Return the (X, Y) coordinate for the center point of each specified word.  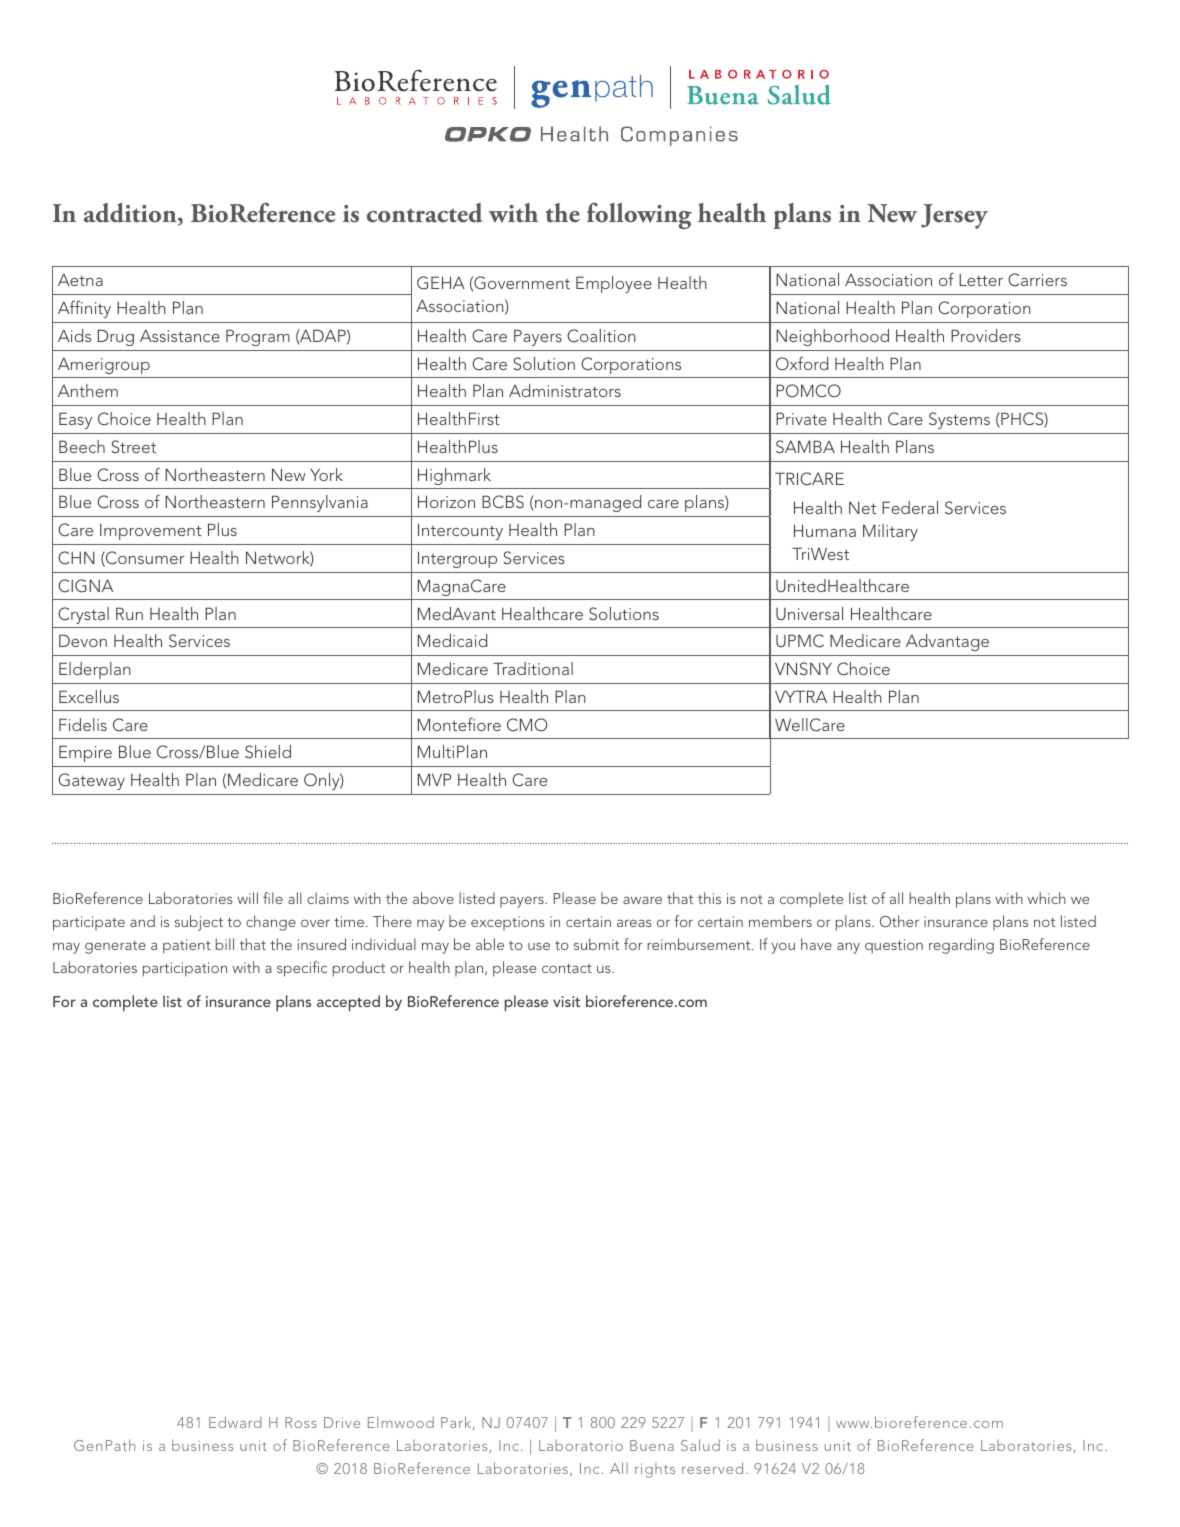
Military (890, 532)
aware (642, 900)
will (247, 898)
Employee (614, 284)
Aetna (80, 280)
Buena (652, 1445)
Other (899, 921)
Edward (235, 1422)
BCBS (503, 502)
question (894, 946)
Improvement (151, 532)
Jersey (954, 216)
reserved (712, 1468)
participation (185, 969)
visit (566, 1001)
